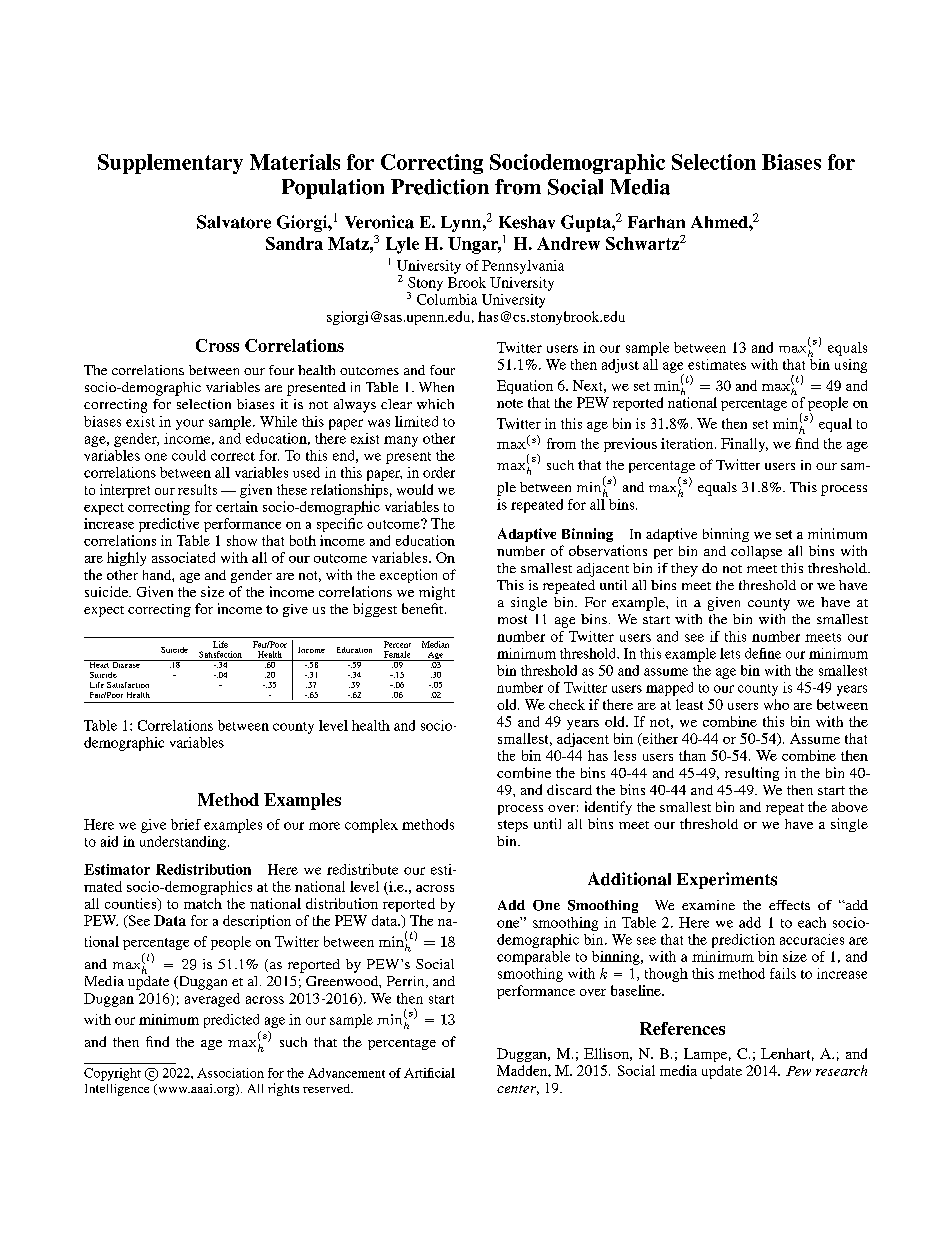 Image resolution: width=952 pixels, height=1233 pixels. I want to click on Veronica, so click(379, 222).
